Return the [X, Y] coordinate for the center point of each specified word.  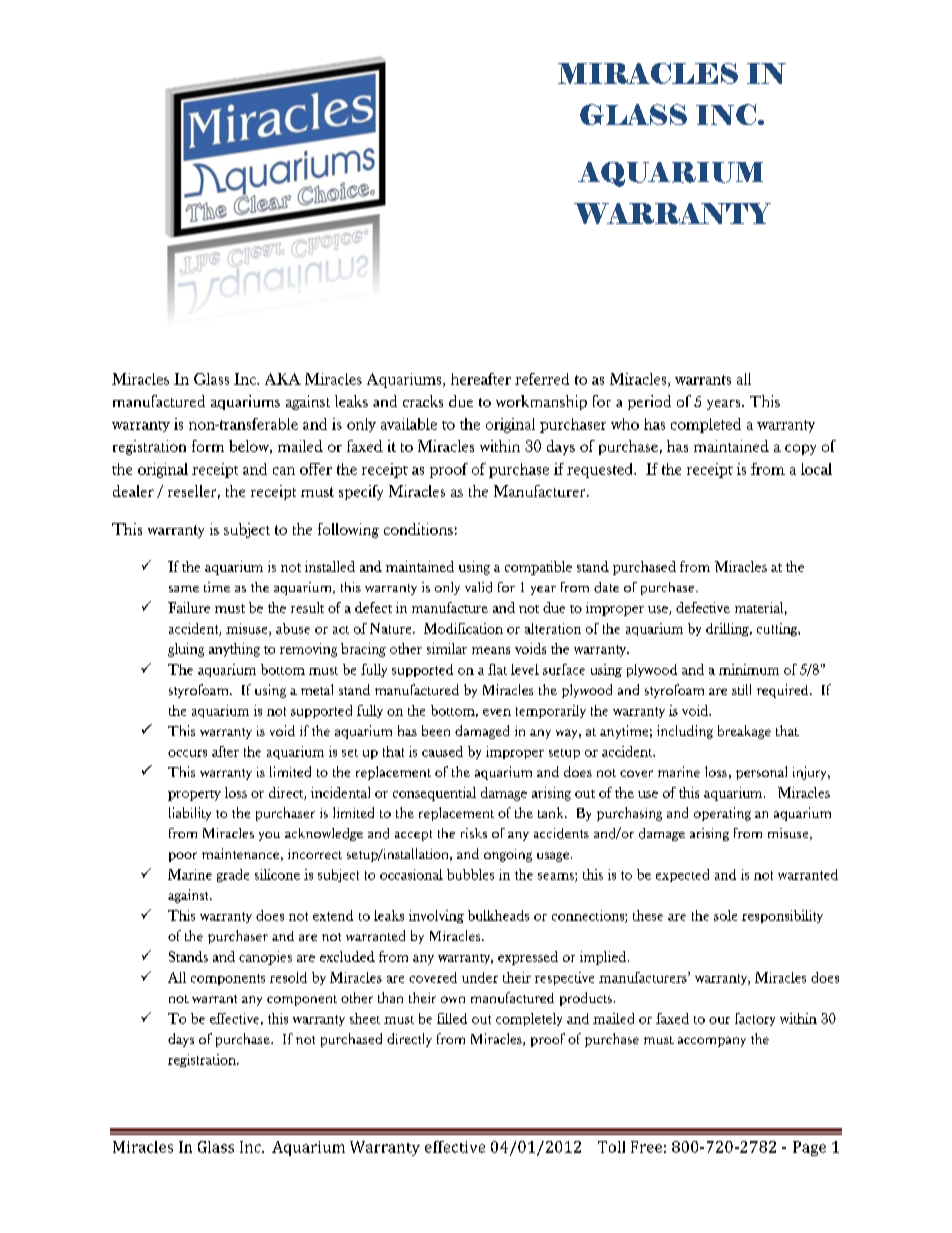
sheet [365, 1018]
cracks [423, 401]
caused [442, 751]
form [208, 446]
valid [478, 587]
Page [809, 1148]
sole [725, 915]
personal [761, 773]
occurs [187, 753]
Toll [611, 1147]
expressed [528, 958]
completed [706, 425]
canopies [265, 958]
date [606, 587]
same [184, 589]
